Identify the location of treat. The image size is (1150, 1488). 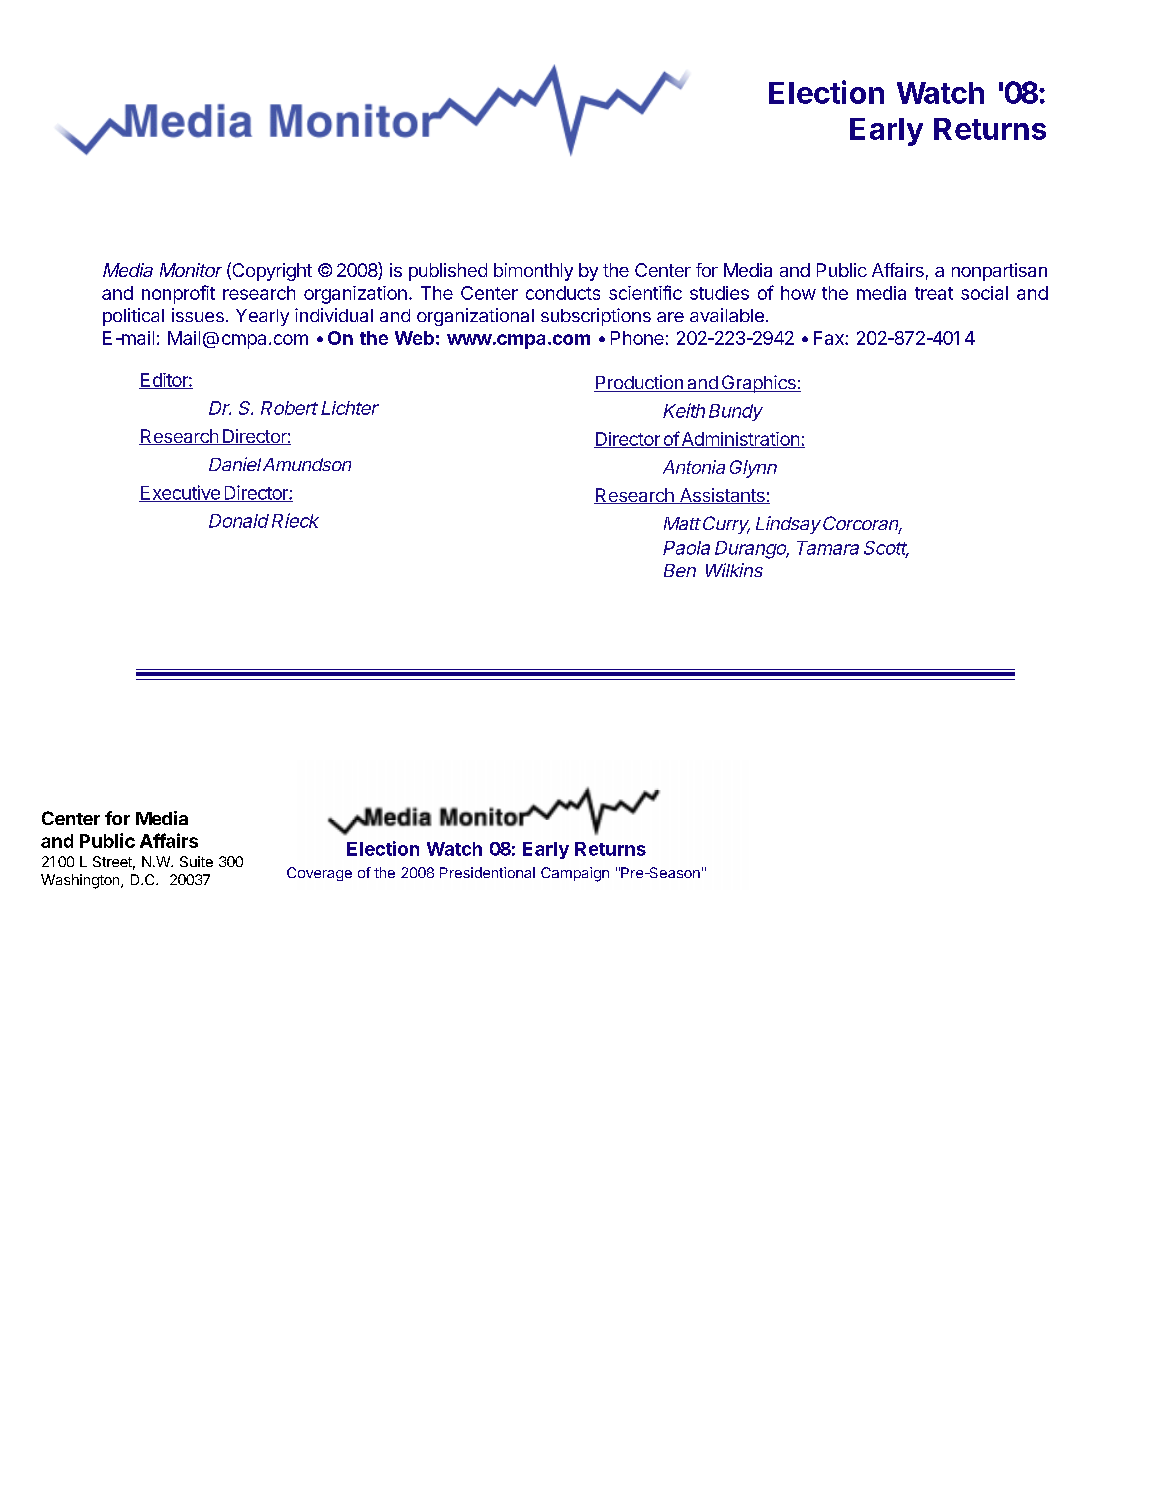
(934, 293).
